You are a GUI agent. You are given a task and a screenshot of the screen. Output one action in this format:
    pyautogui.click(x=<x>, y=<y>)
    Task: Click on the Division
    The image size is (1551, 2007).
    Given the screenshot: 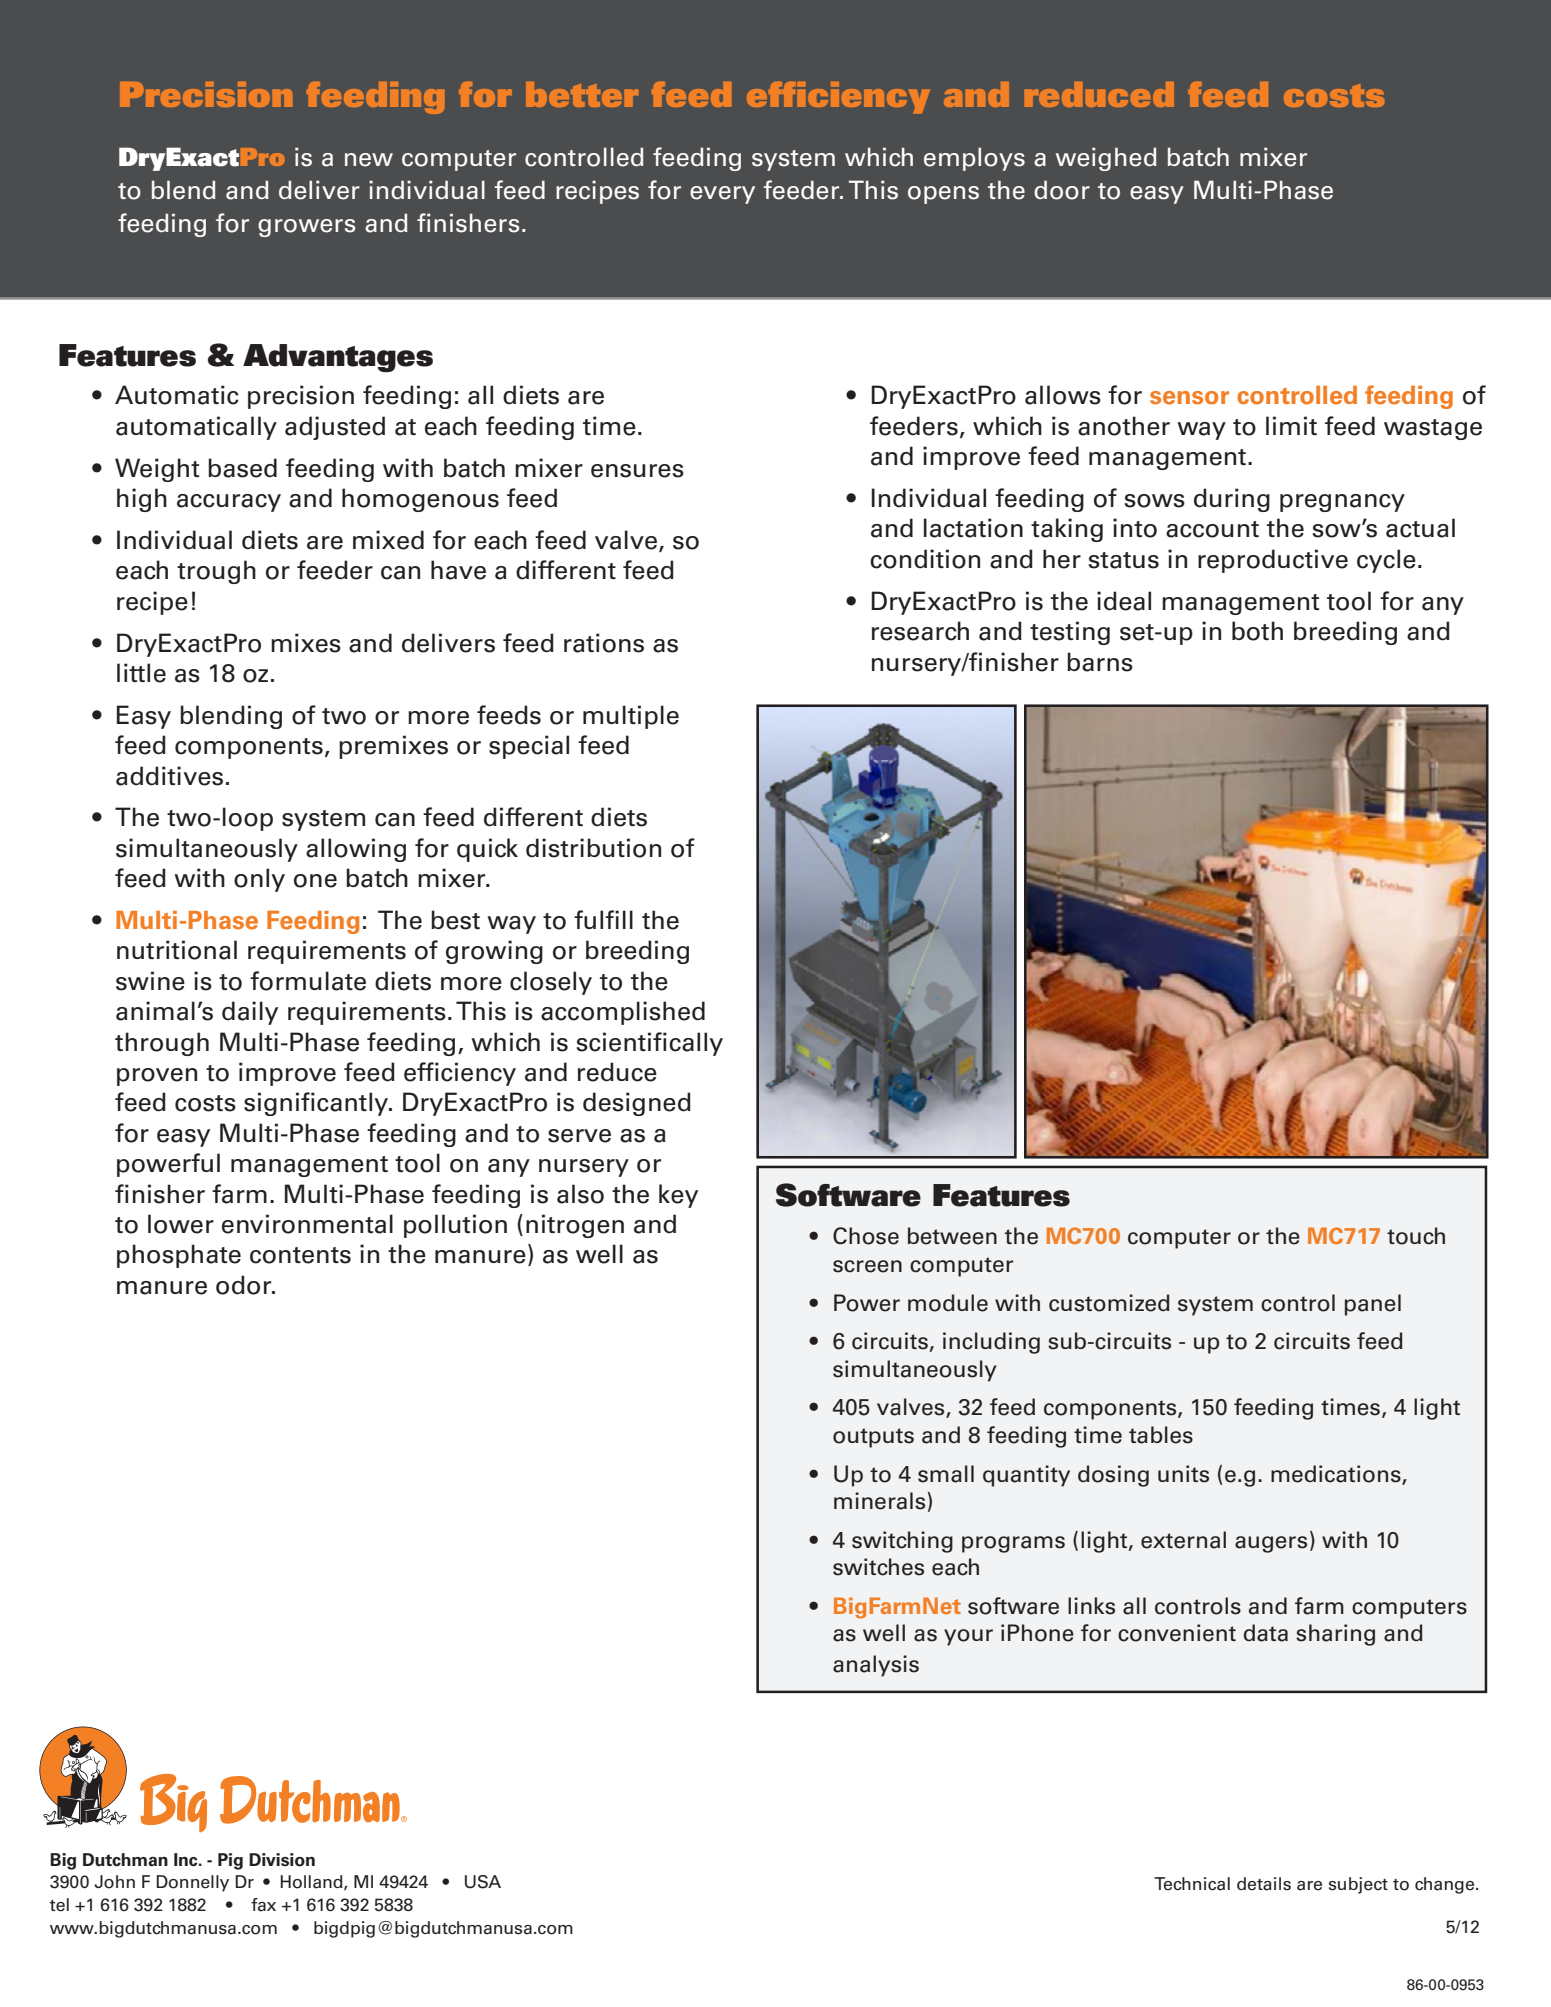 What is the action you would take?
    pyautogui.click(x=282, y=1860)
